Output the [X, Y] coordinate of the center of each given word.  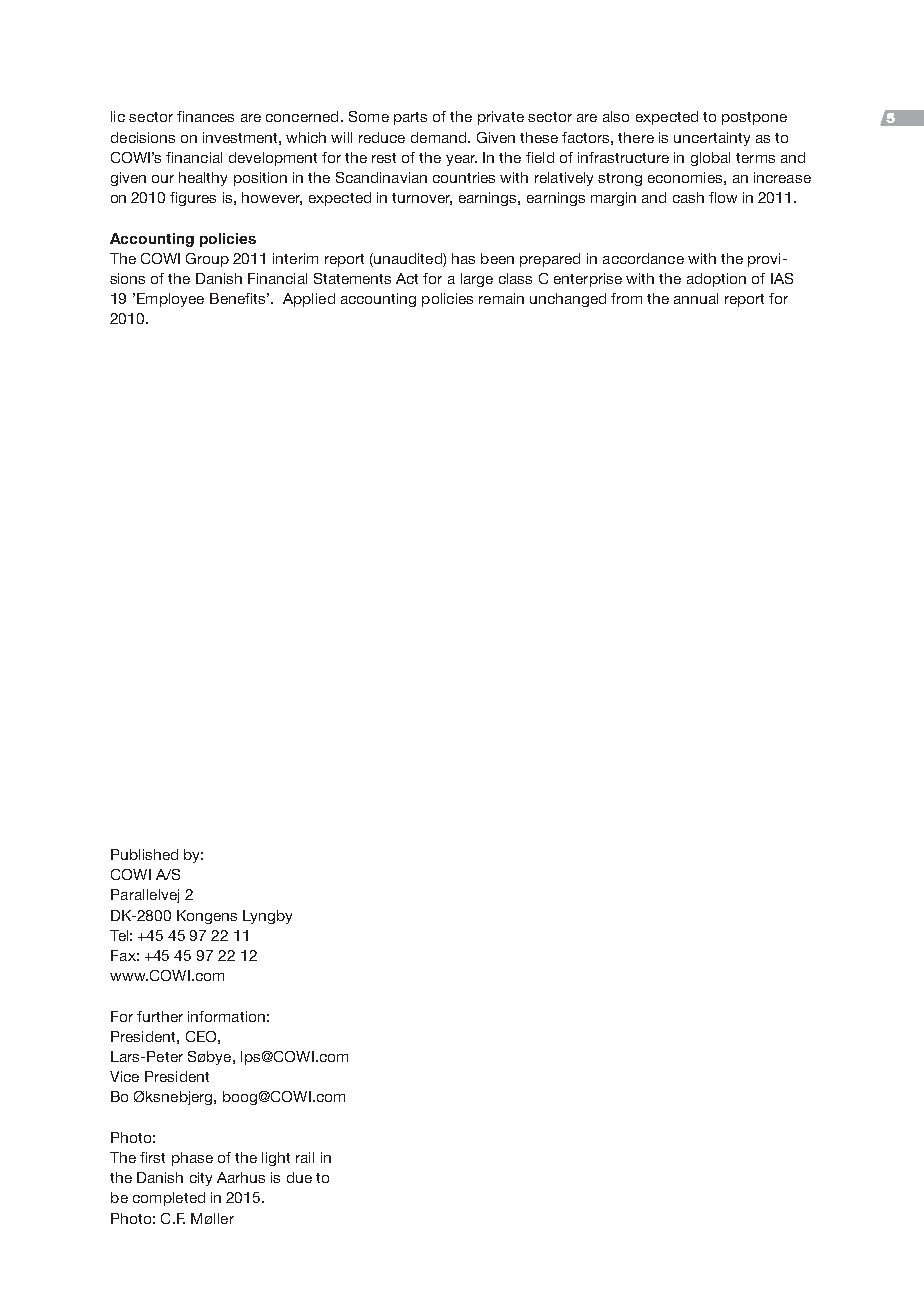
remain [501, 298]
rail [305, 1157]
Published [144, 854]
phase [192, 1159]
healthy [203, 179]
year [461, 160]
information [226, 1016]
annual [696, 298]
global [710, 159]
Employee [170, 300]
